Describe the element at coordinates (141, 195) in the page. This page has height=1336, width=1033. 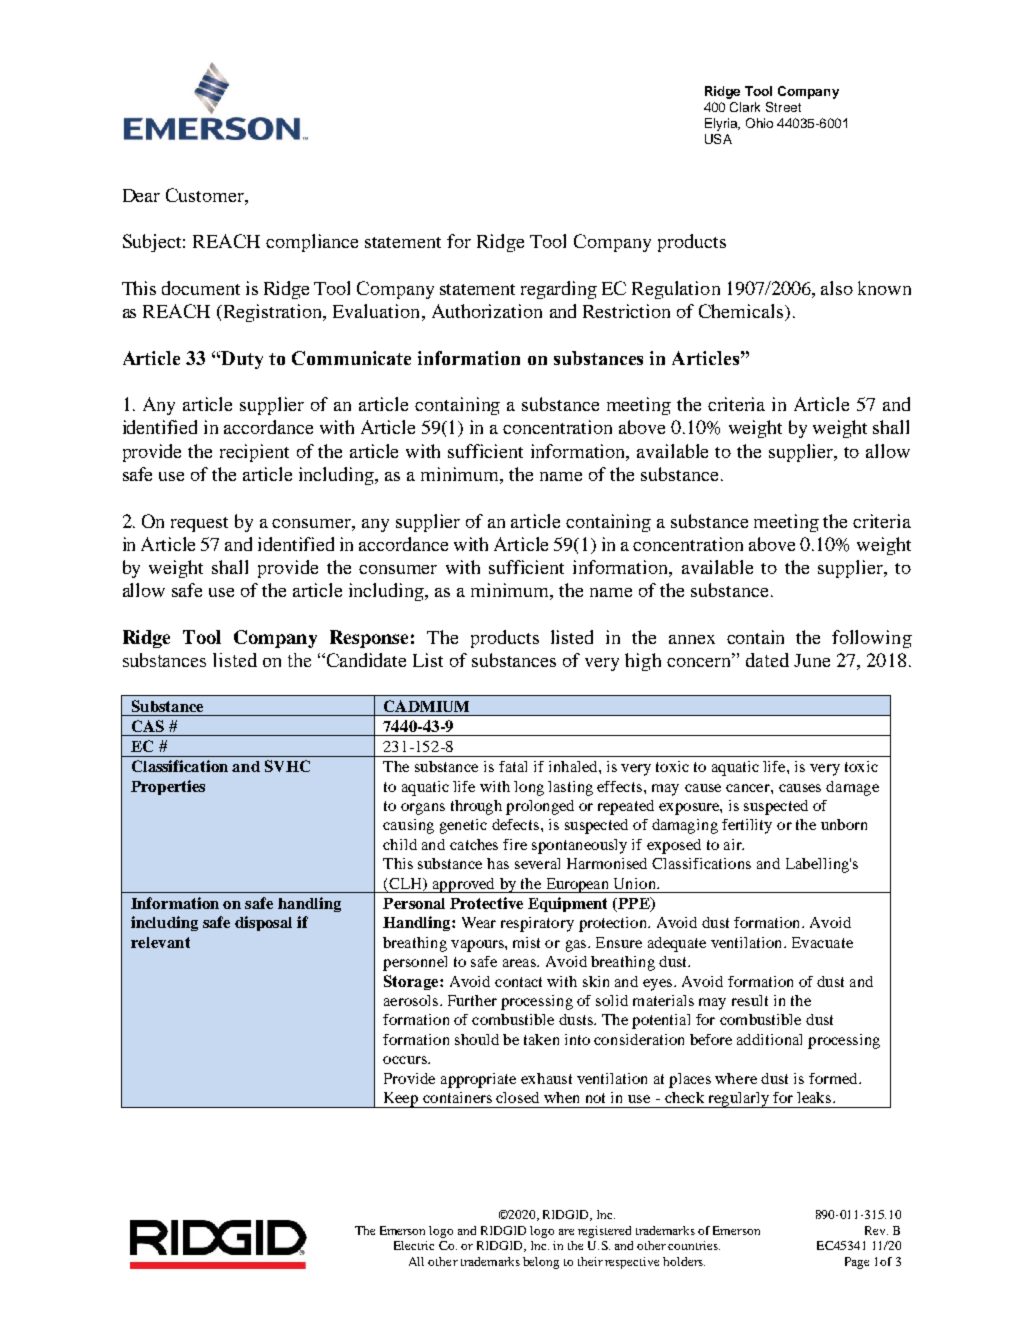
I see `Dear` at that location.
